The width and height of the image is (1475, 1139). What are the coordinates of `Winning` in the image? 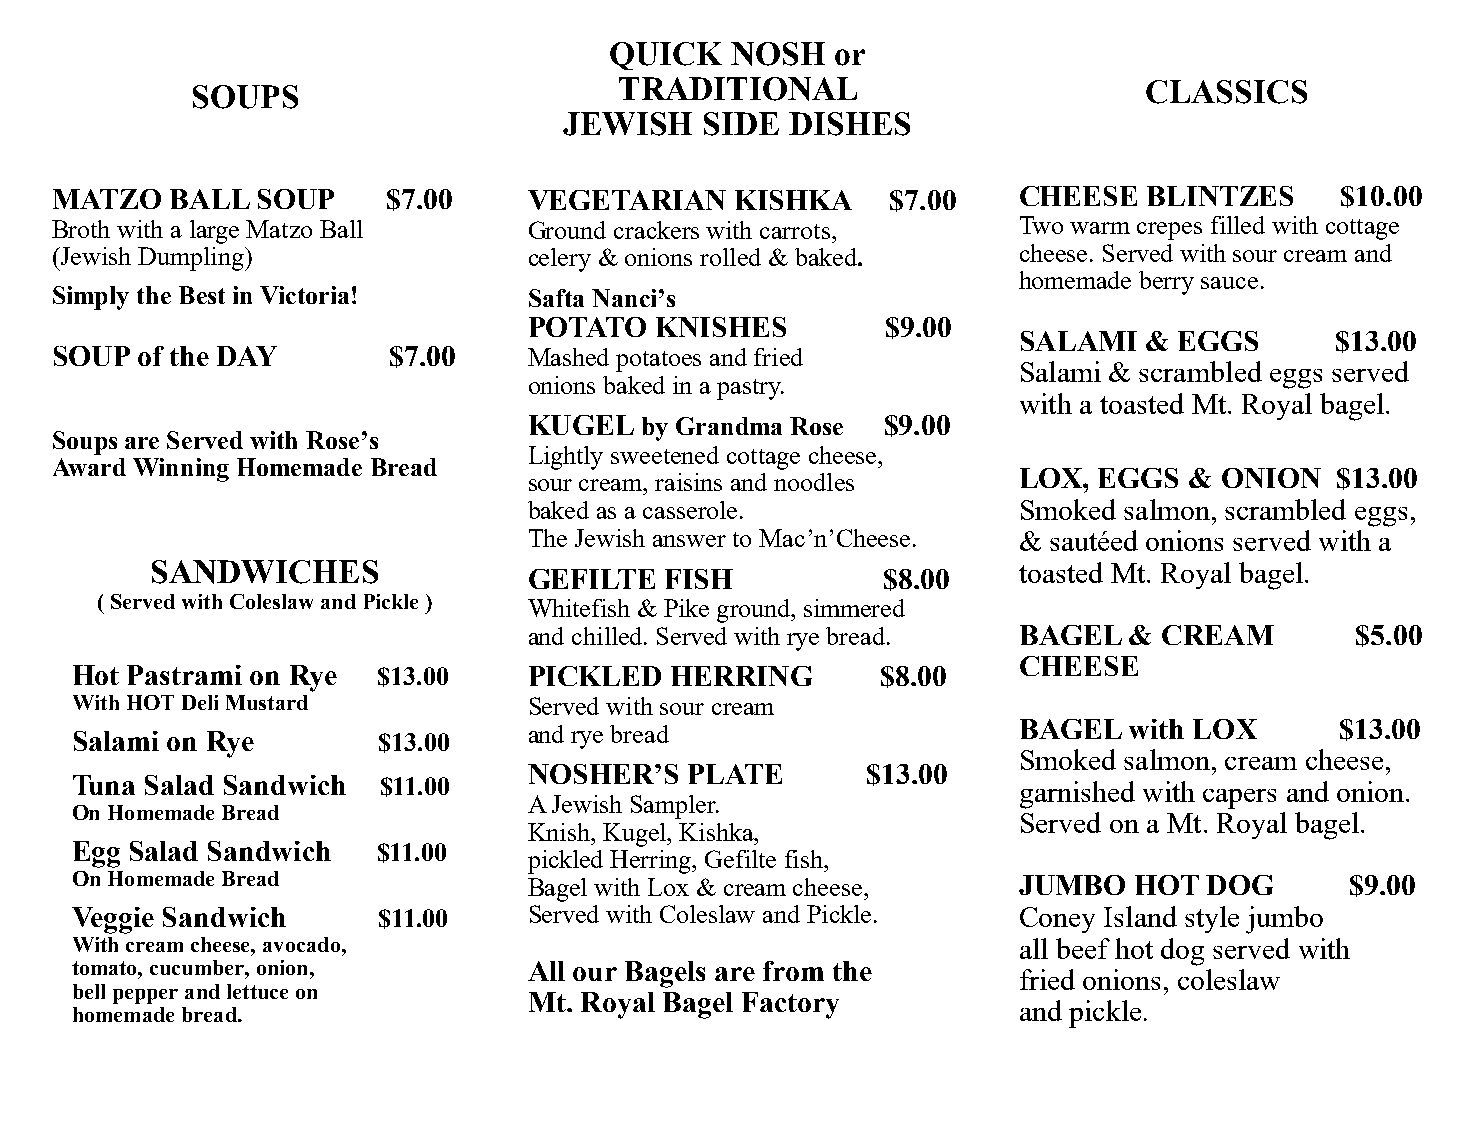 It's located at (181, 470).
